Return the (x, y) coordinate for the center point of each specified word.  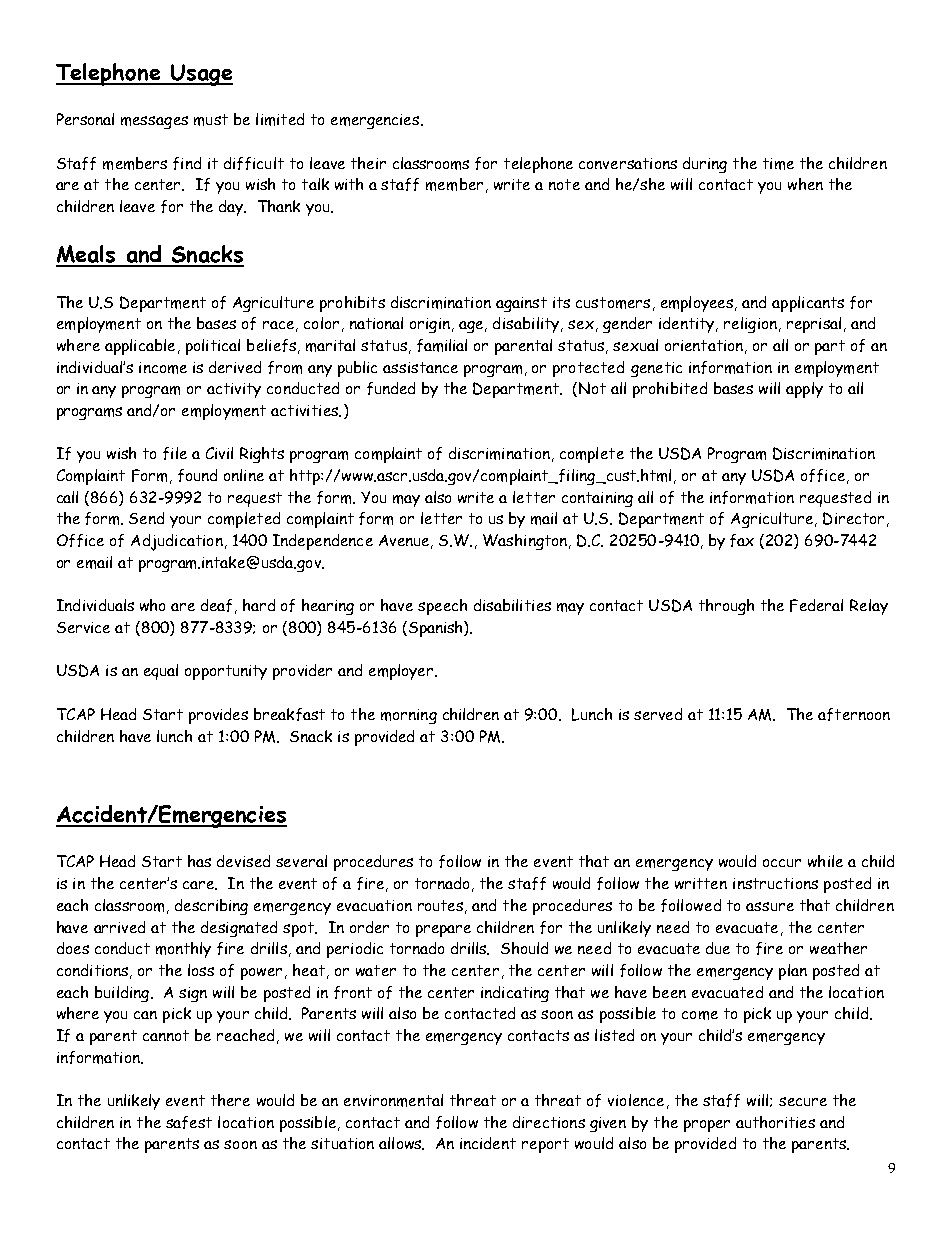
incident (488, 1143)
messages (154, 122)
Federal (816, 605)
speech (442, 607)
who (152, 605)
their (368, 163)
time (778, 164)
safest (189, 1122)
